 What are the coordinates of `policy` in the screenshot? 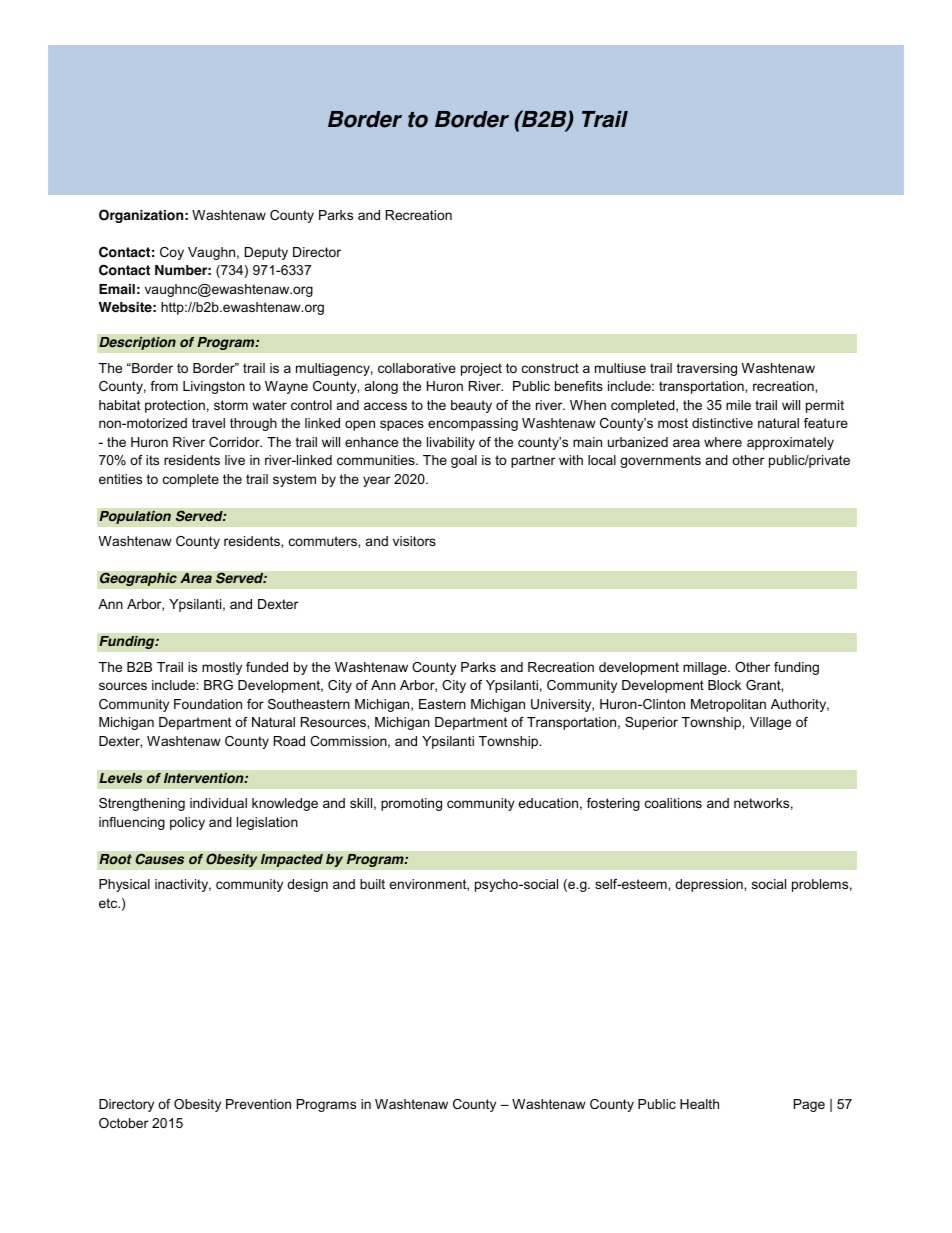 It's located at (187, 823).
